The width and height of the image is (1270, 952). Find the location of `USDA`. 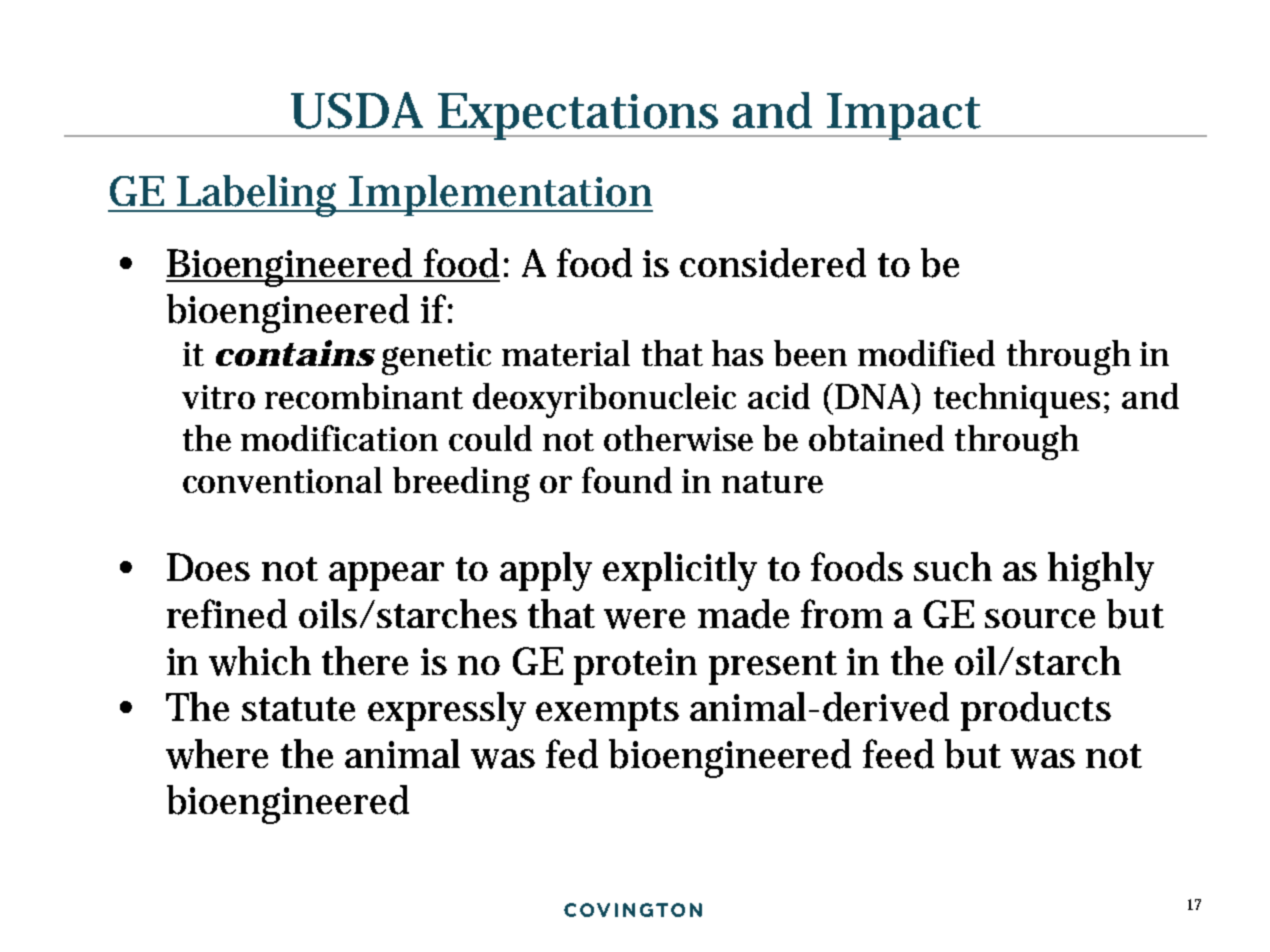

USDA is located at coordinates (357, 110).
